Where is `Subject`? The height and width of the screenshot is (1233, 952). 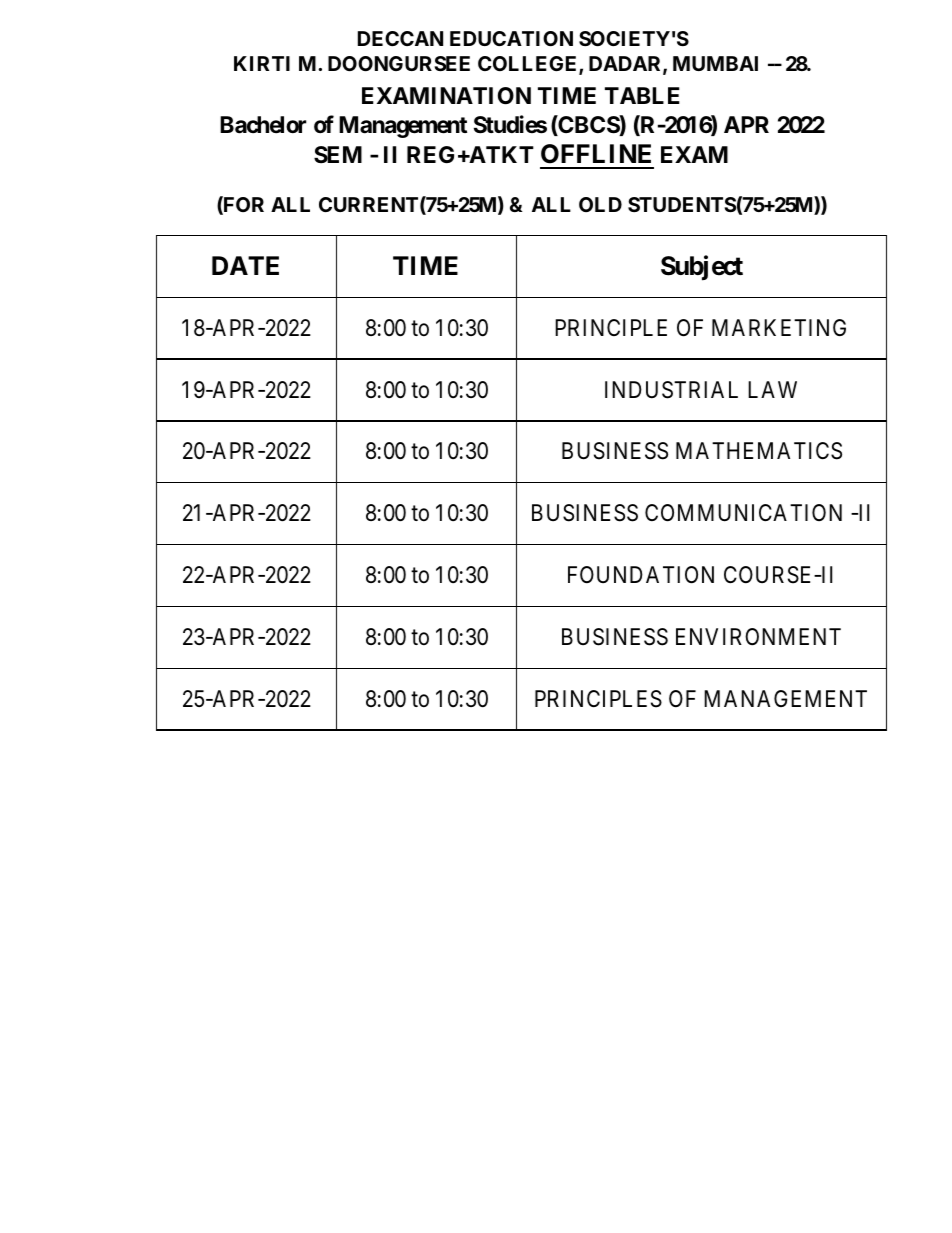 Subject is located at coordinates (702, 268).
